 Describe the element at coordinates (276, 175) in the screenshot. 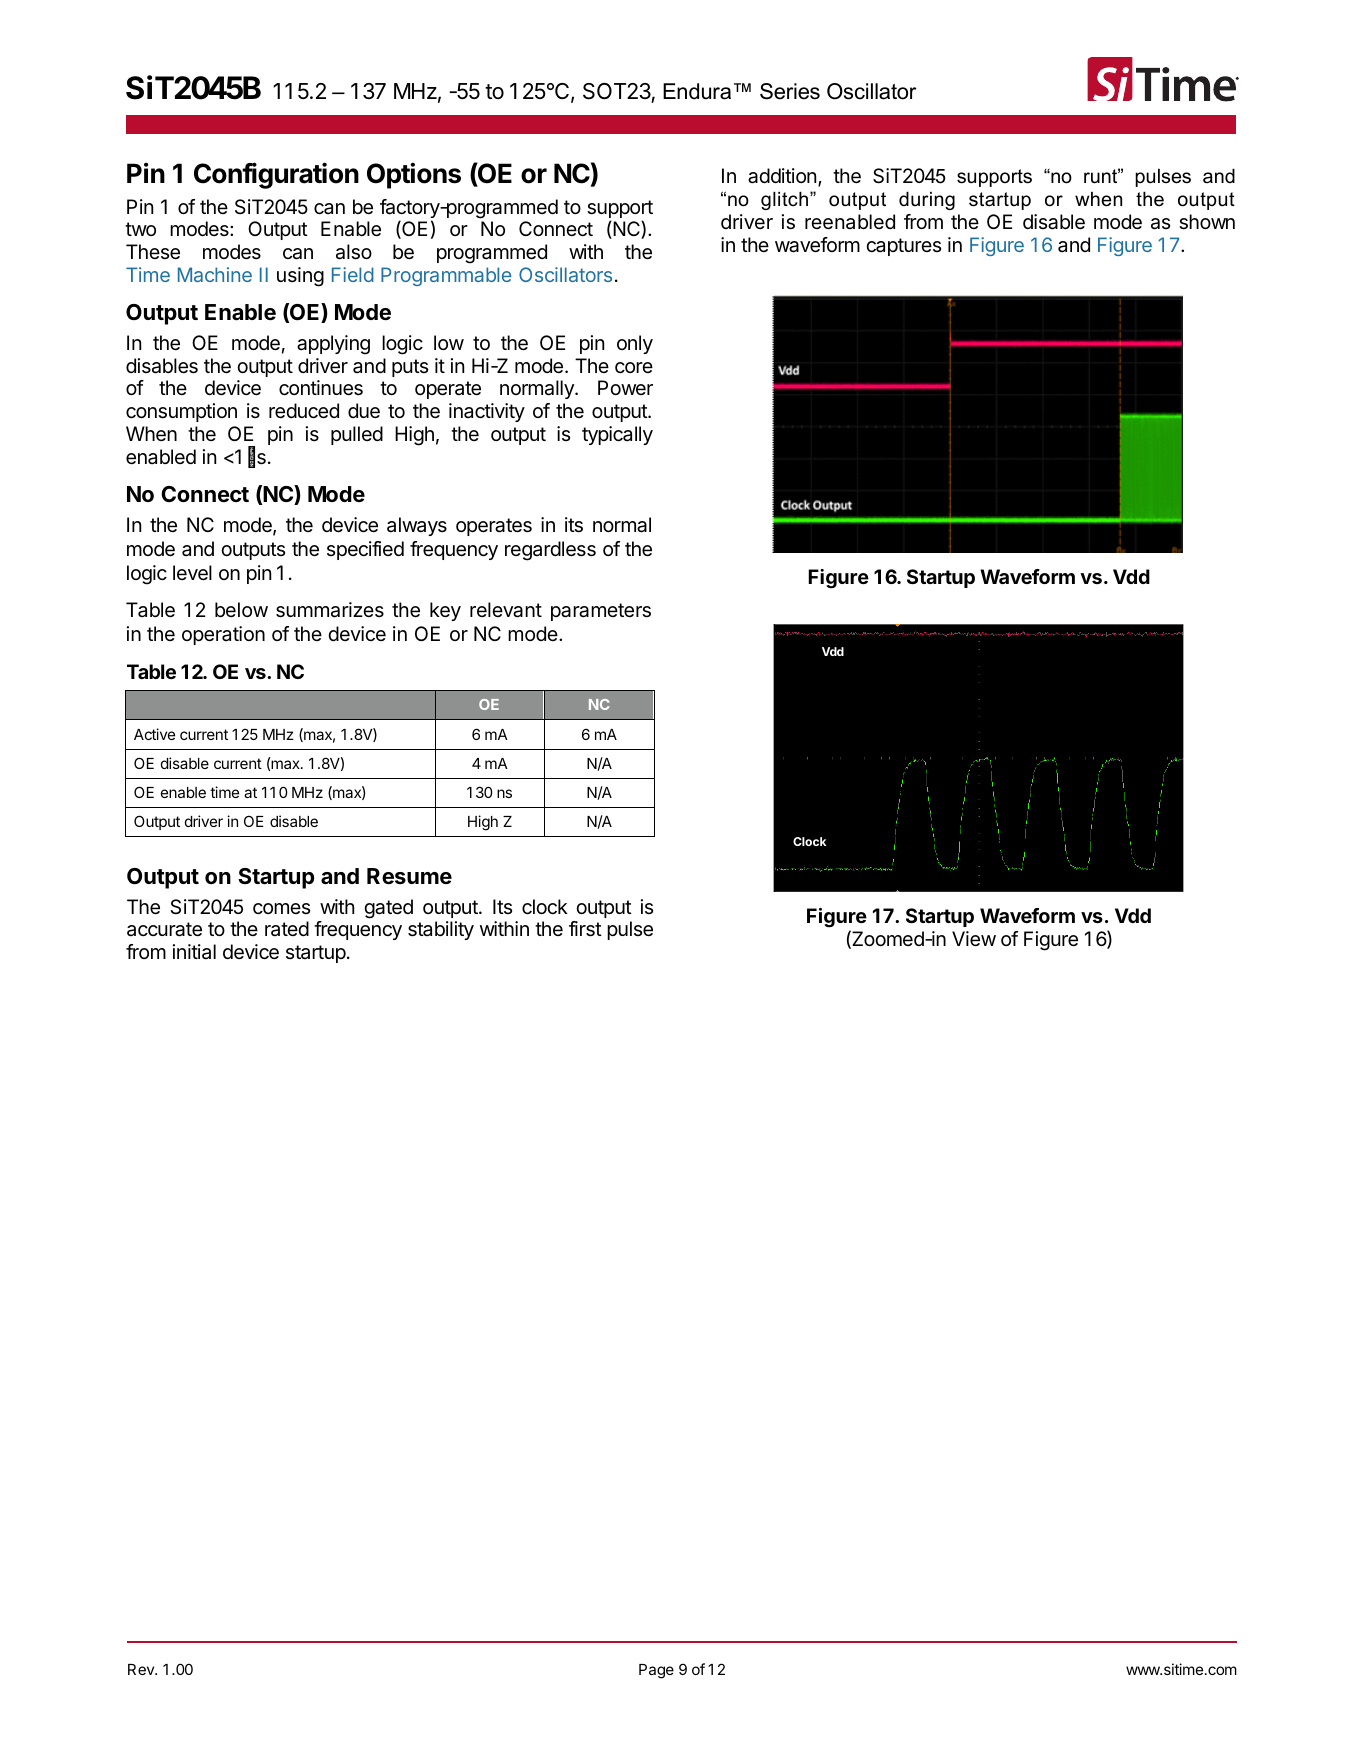

I see `Configuration` at that location.
